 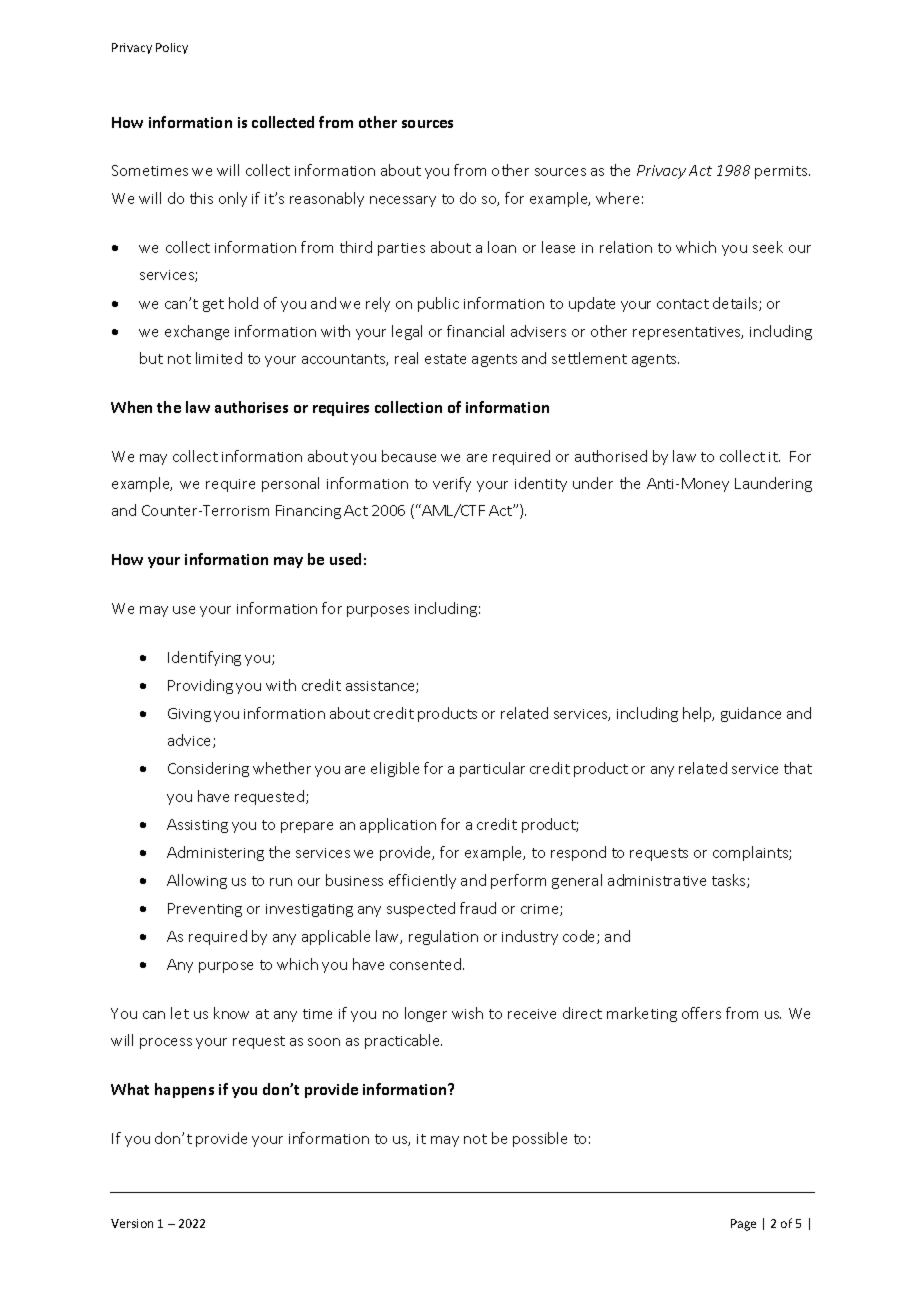 What do you see at coordinates (290, 484) in the screenshot?
I see `personal` at bounding box center [290, 484].
